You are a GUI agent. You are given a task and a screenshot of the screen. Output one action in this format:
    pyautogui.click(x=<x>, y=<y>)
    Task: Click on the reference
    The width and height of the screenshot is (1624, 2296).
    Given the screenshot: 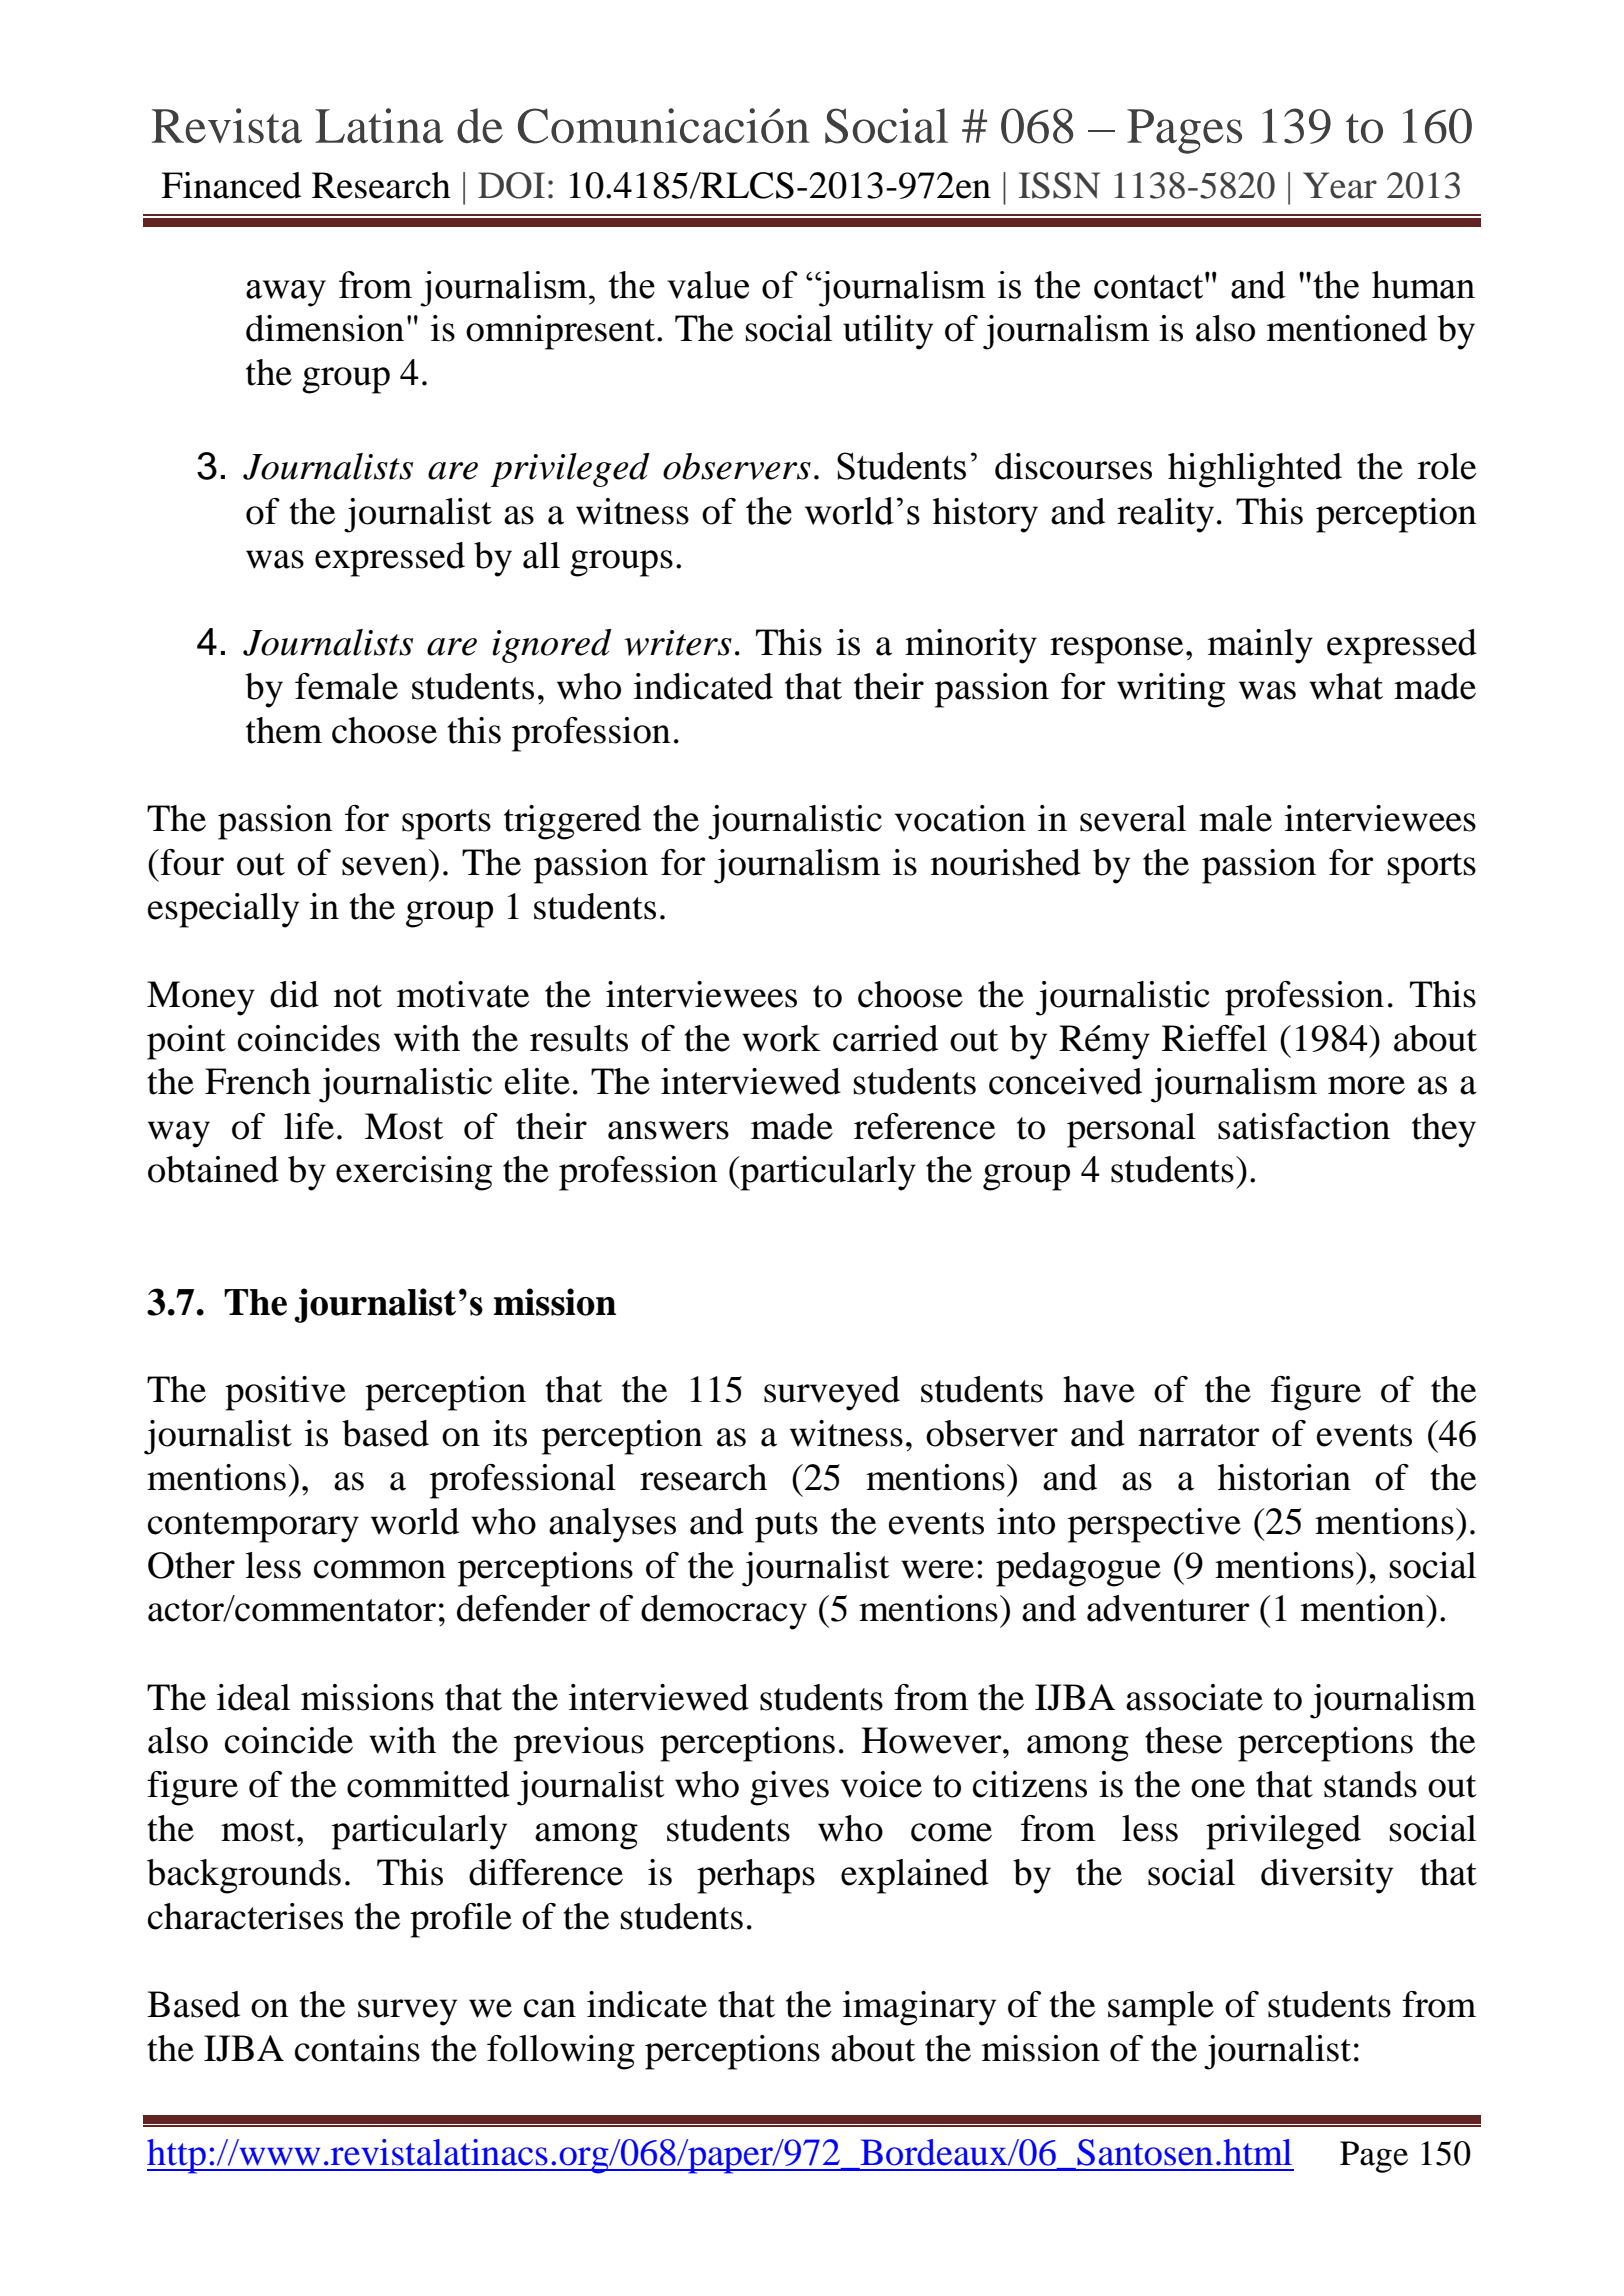 What is the action you would take?
    pyautogui.click(x=924, y=1126)
